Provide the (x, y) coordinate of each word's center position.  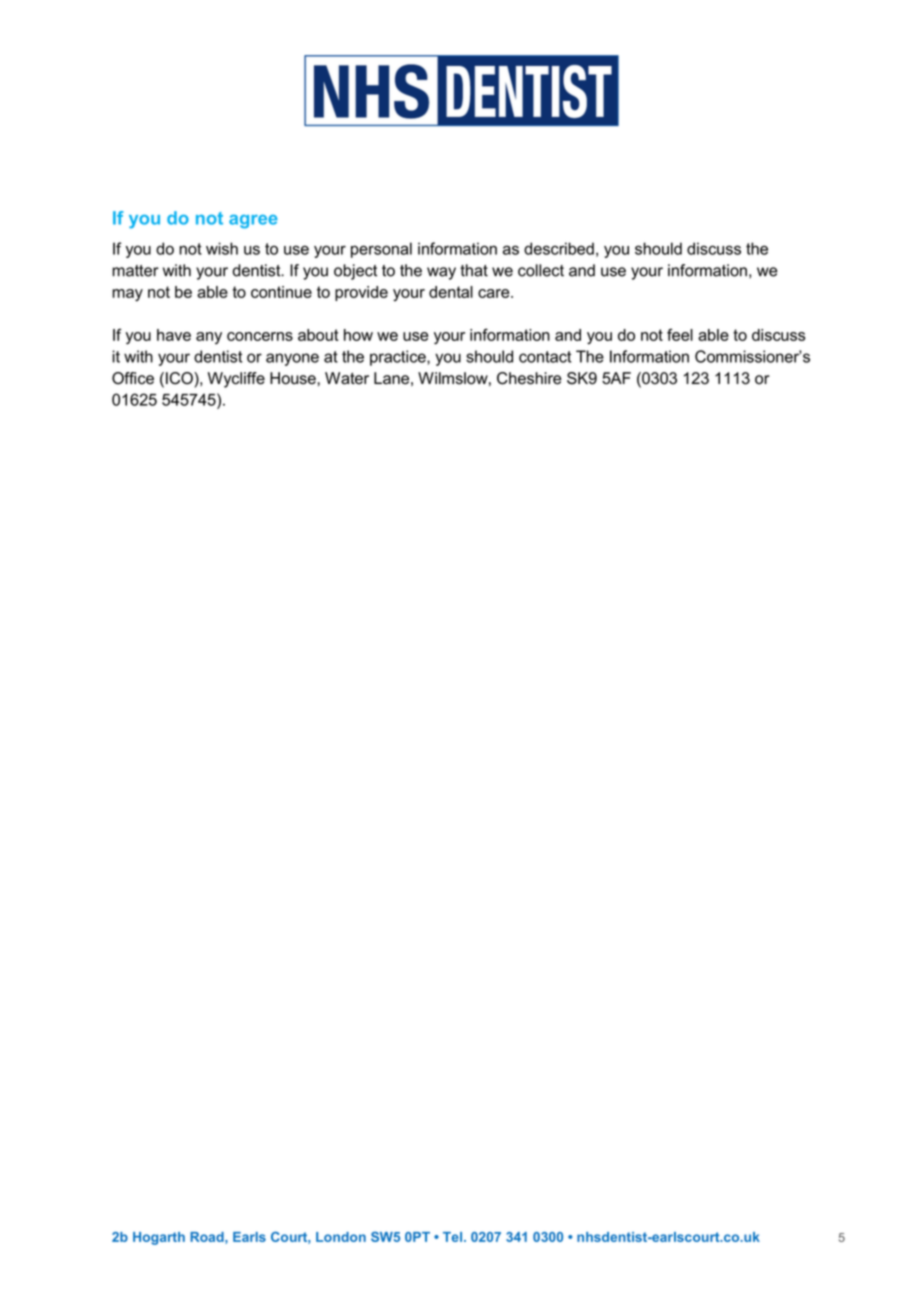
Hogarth (159, 1238)
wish (222, 248)
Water (347, 378)
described (559, 248)
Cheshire (529, 378)
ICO (180, 378)
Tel (452, 1237)
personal (381, 250)
